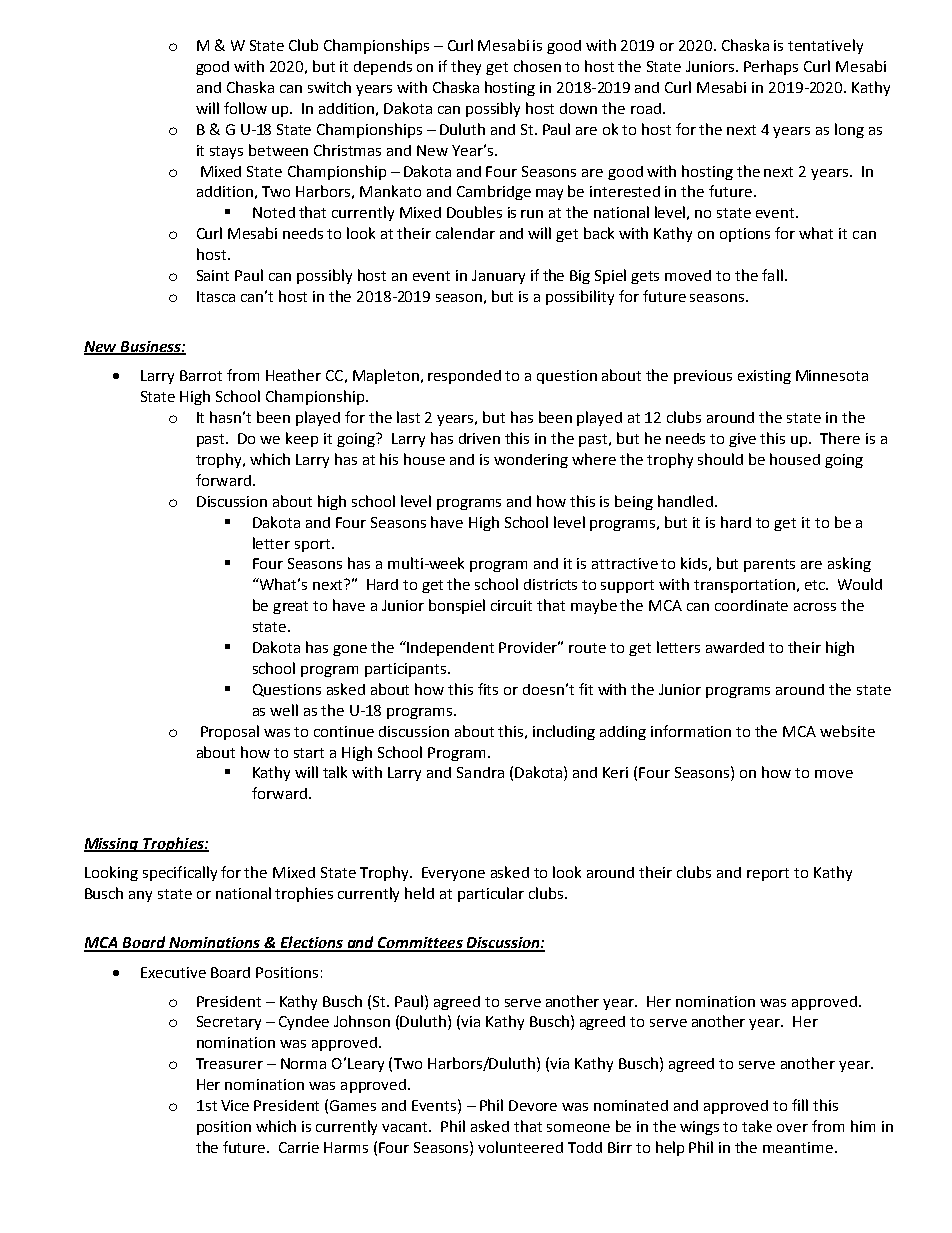  Describe the element at coordinates (466, 67) in the screenshot. I see `they` at that location.
